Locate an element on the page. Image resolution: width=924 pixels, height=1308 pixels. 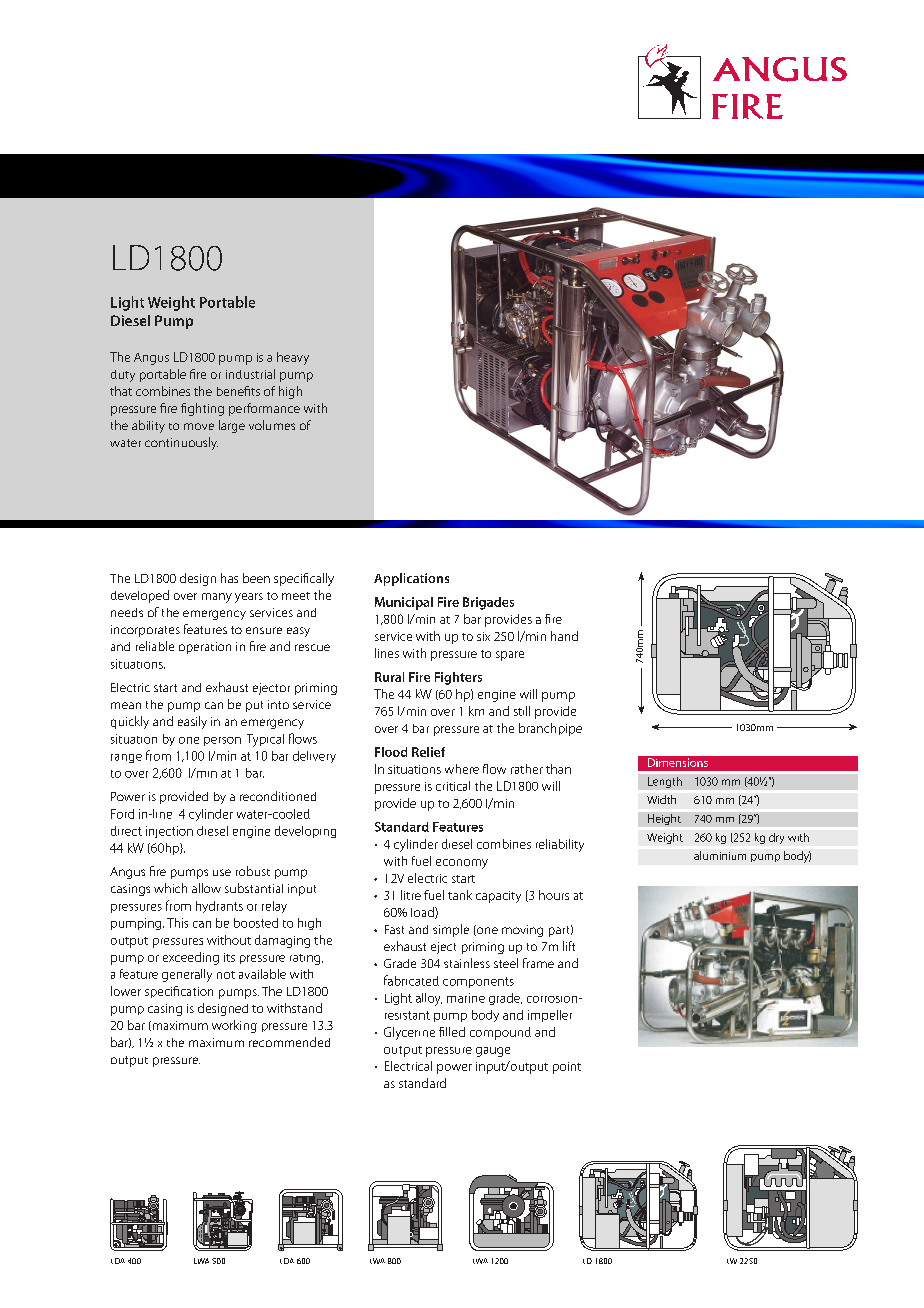
Length is located at coordinates (665, 782).
